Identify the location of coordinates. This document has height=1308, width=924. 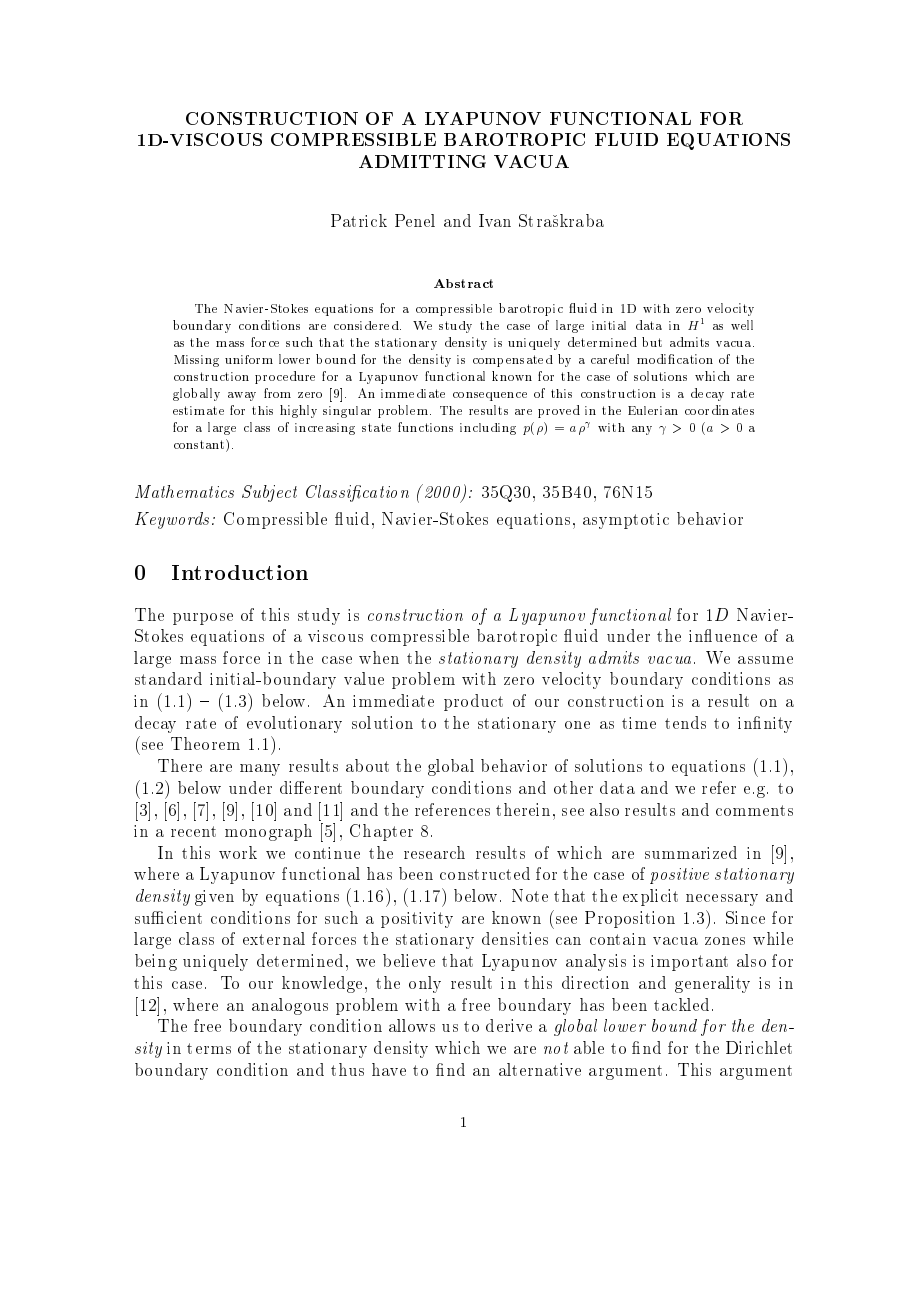
(719, 410).
